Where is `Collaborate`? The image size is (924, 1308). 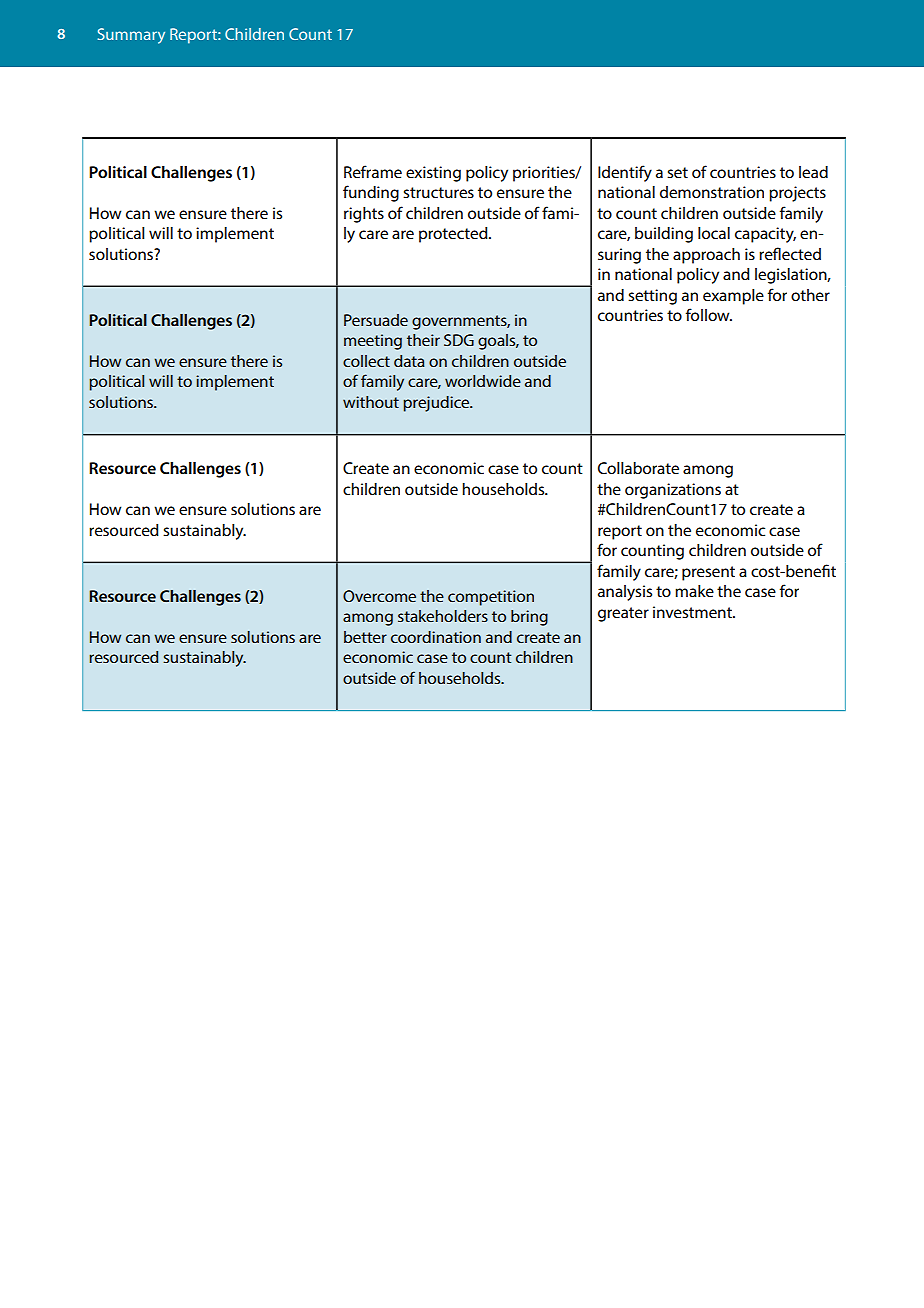
Collaborate is located at coordinates (638, 468).
